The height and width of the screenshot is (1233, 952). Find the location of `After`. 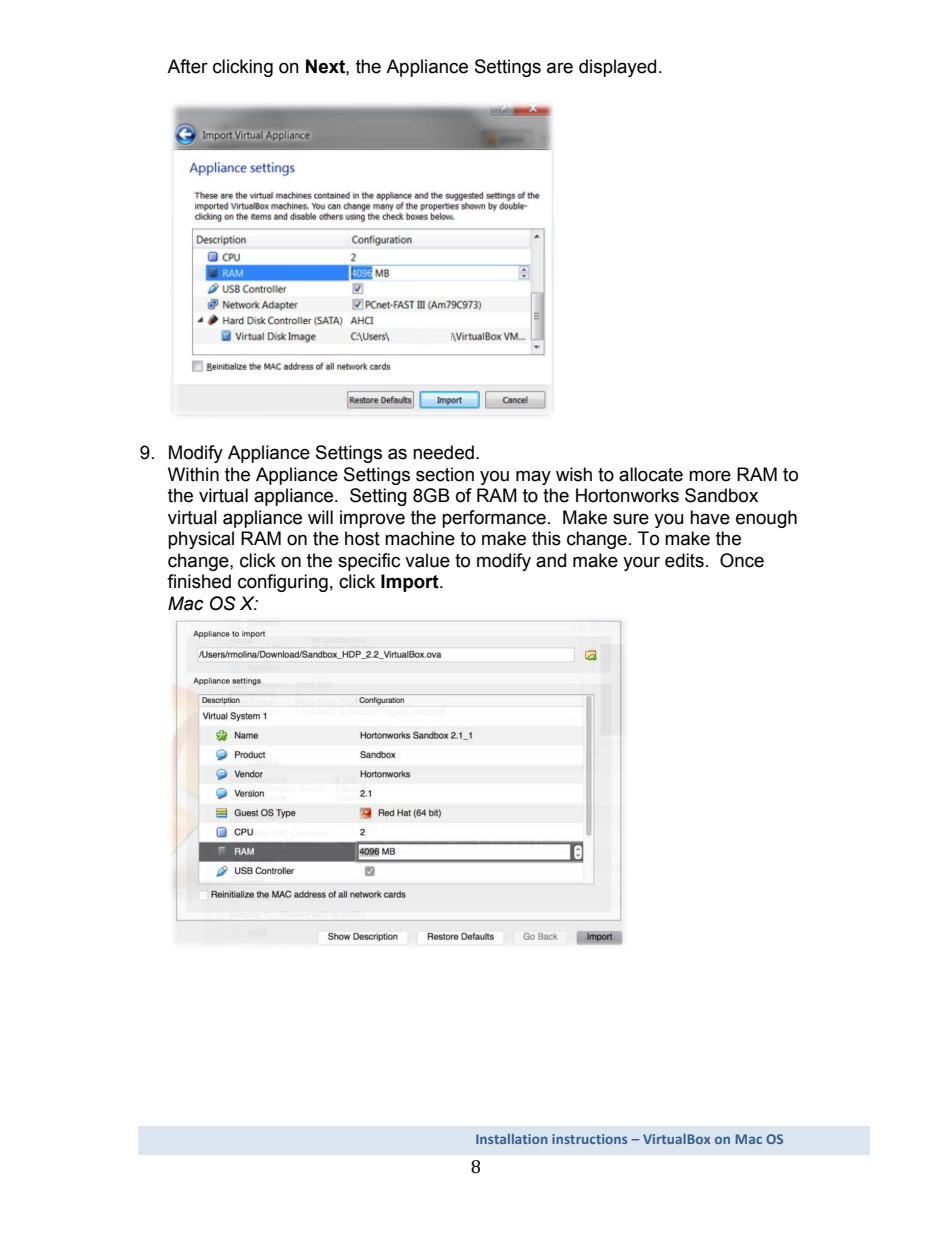

After is located at coordinates (187, 66).
